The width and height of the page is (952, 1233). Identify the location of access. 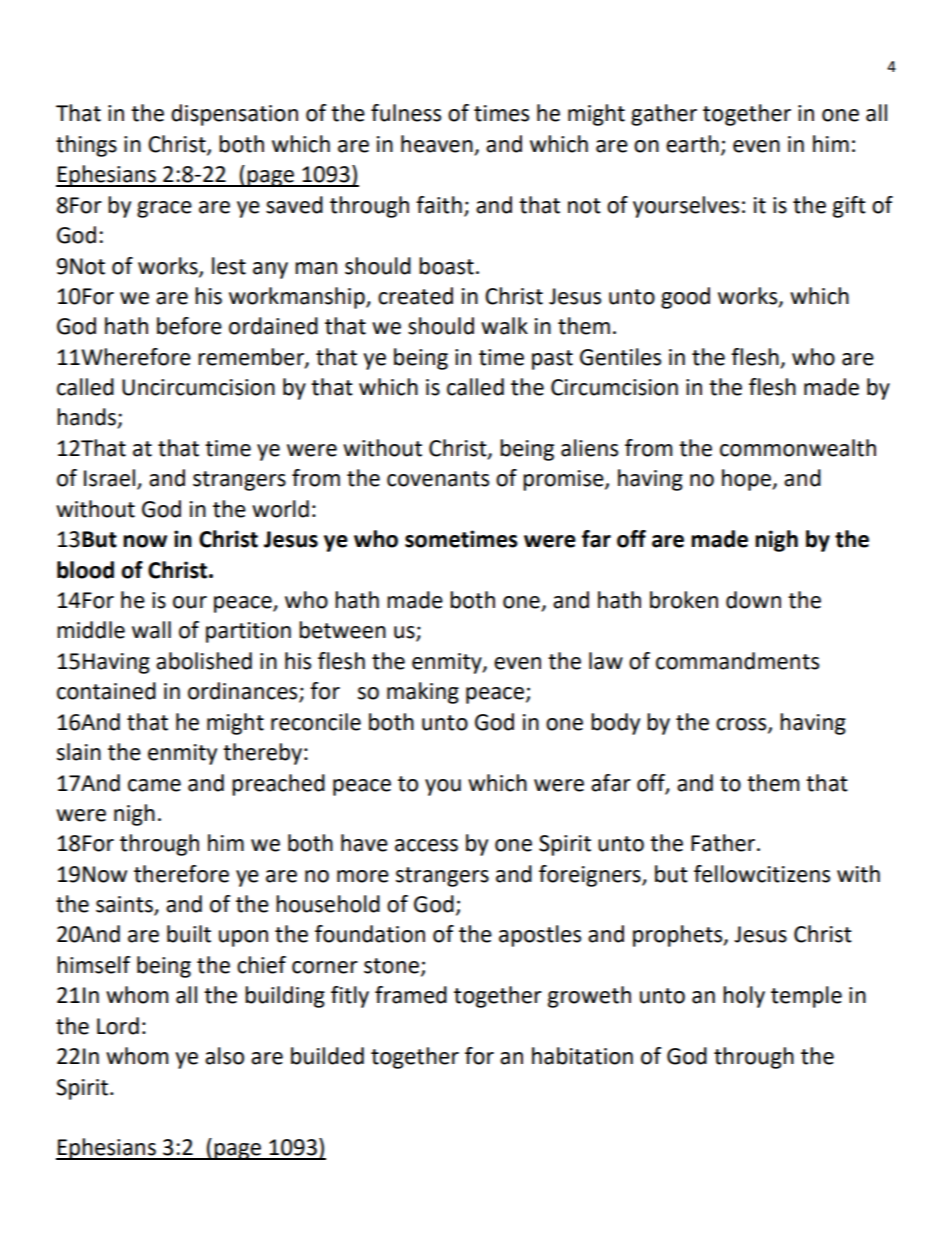
(426, 845).
